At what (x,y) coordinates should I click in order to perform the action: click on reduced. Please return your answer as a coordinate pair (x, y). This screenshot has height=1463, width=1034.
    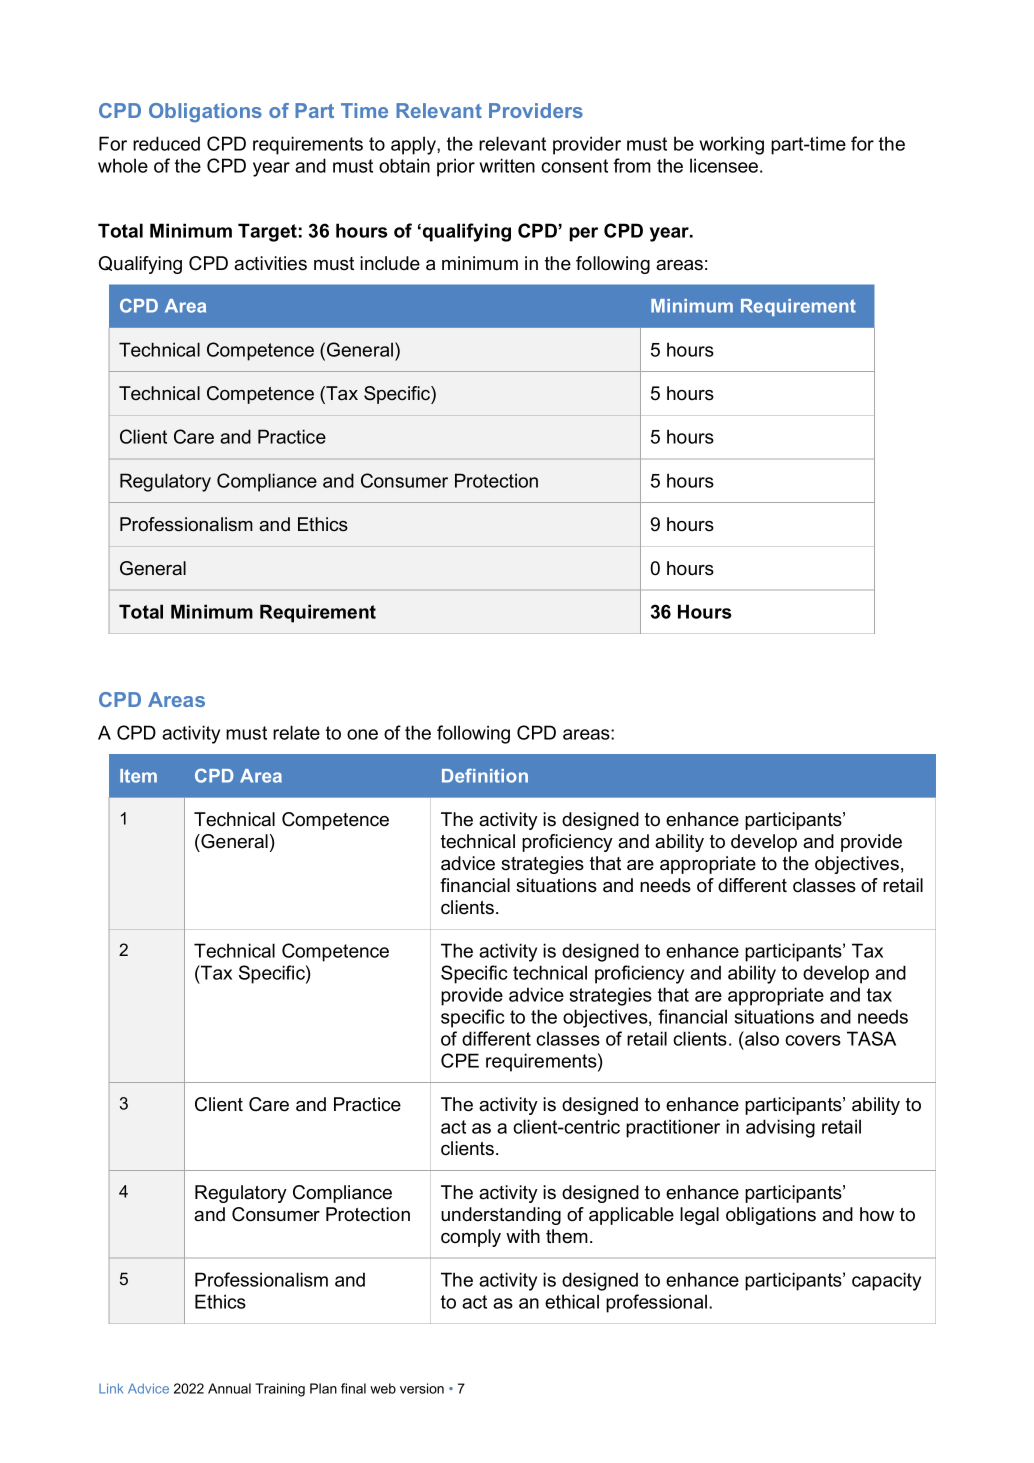
    Looking at the image, I should click on (166, 143).
